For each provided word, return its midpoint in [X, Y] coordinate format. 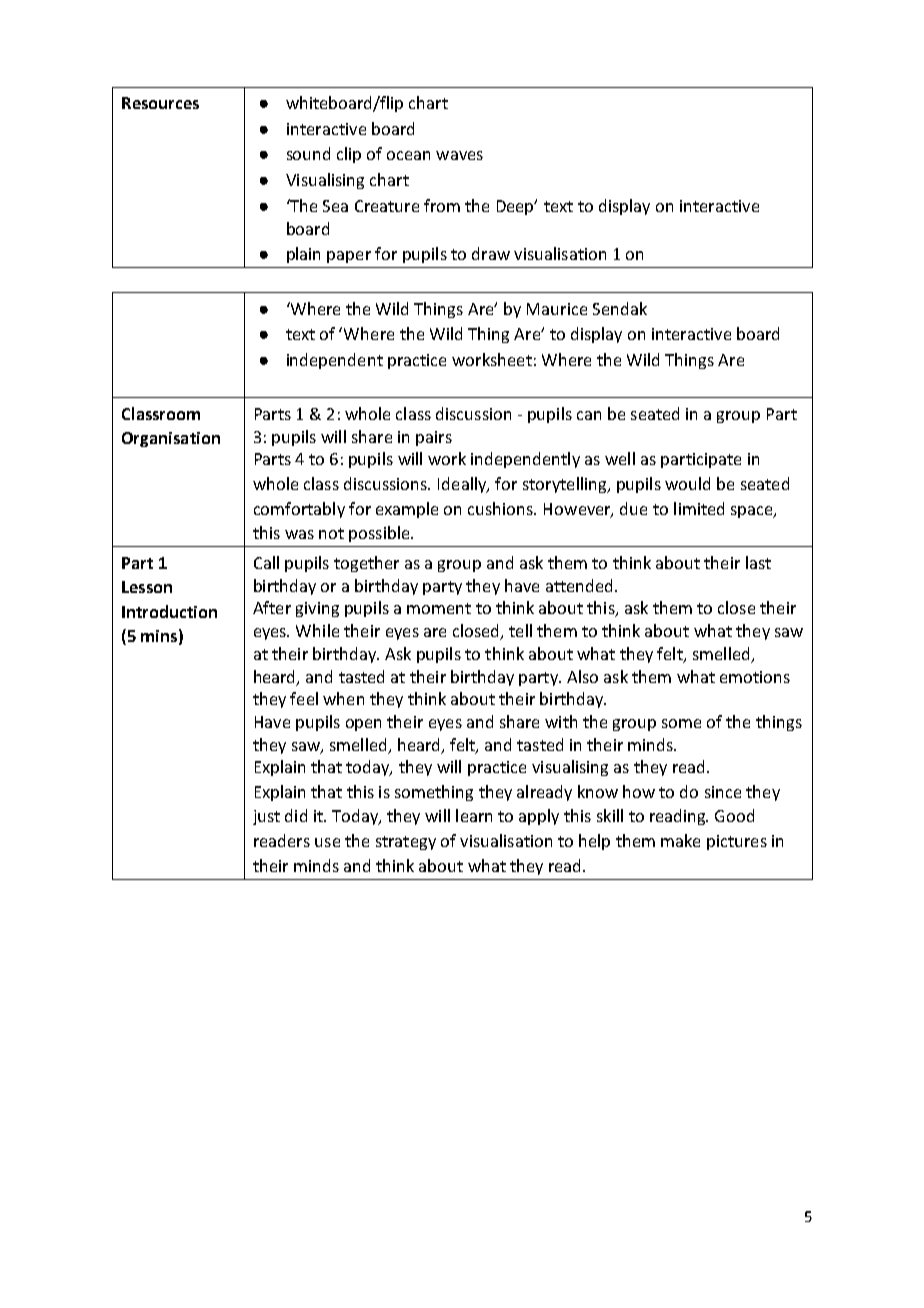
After [272, 607]
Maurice [557, 309]
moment [439, 608]
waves [459, 155]
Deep [516, 207]
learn [474, 815]
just [266, 817]
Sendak [620, 308]
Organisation [171, 439]
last [758, 562]
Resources [160, 103]
